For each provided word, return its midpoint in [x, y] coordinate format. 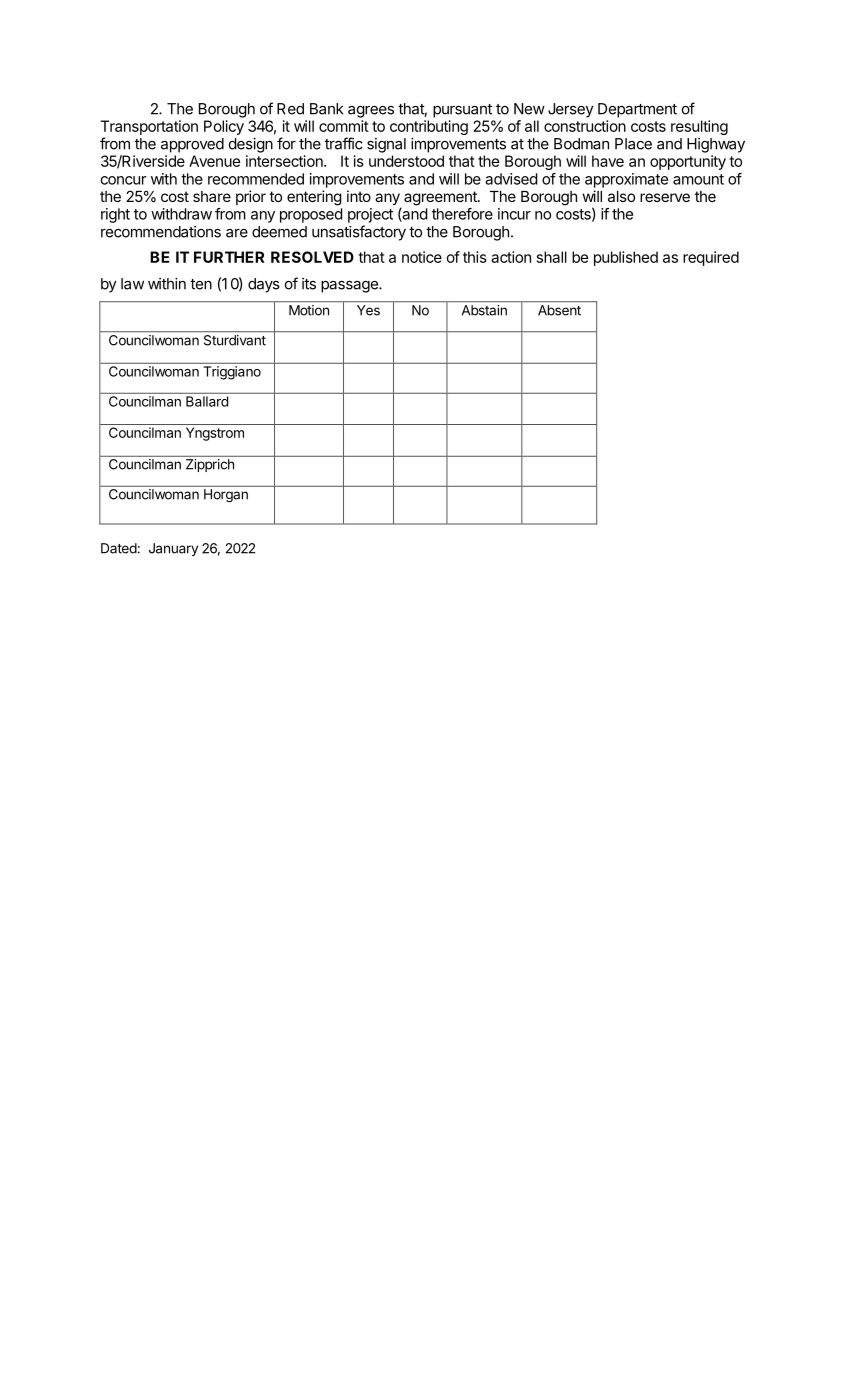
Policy [224, 127]
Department [637, 110]
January [173, 549]
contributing [429, 127]
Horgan [226, 495]
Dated [119, 548]
